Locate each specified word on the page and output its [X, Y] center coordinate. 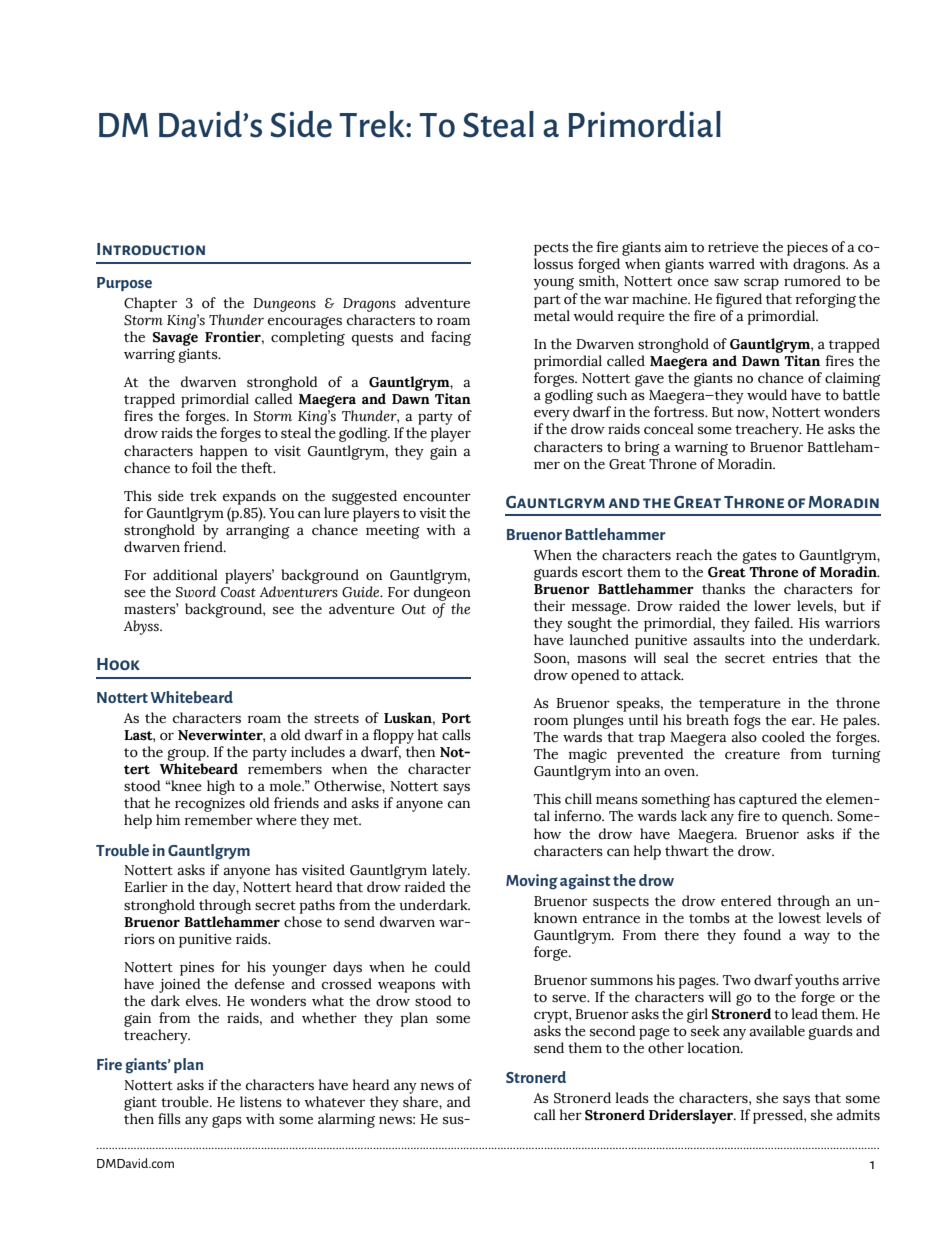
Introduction [151, 249]
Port [456, 718]
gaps [227, 1122]
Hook [118, 664]
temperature [740, 705]
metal [552, 316]
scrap [761, 284]
